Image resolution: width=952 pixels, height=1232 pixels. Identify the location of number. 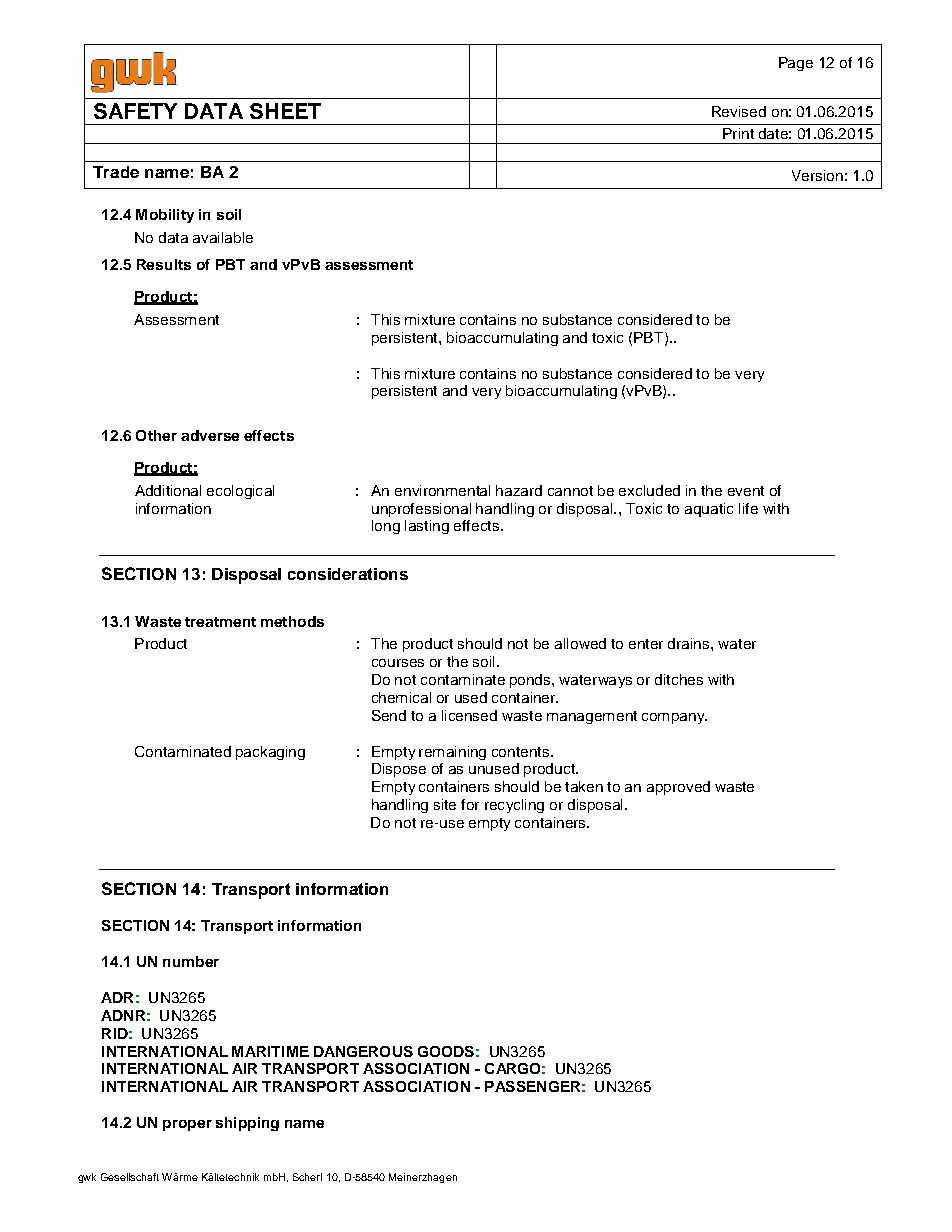
(191, 961).
